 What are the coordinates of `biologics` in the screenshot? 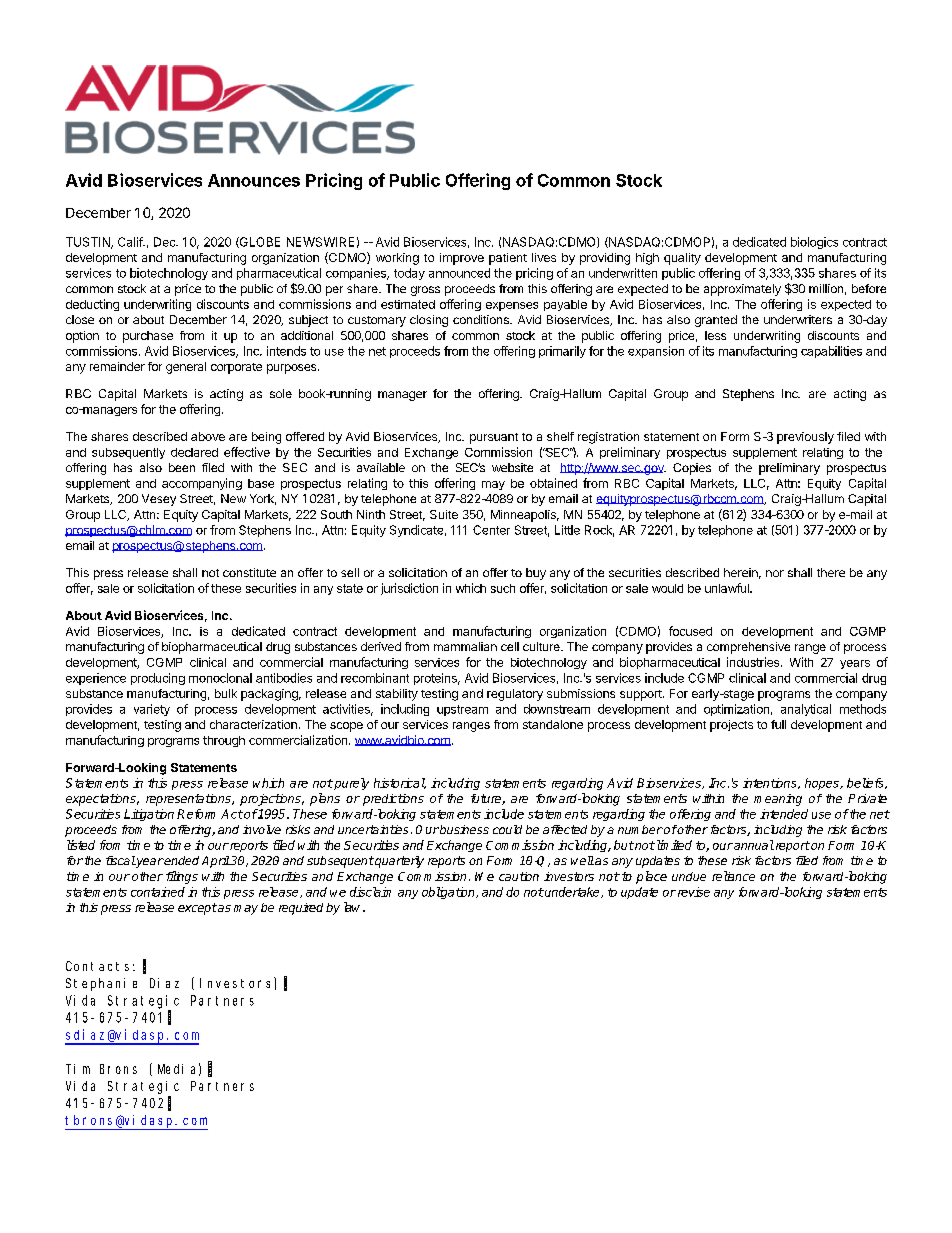 It's located at (814, 243).
